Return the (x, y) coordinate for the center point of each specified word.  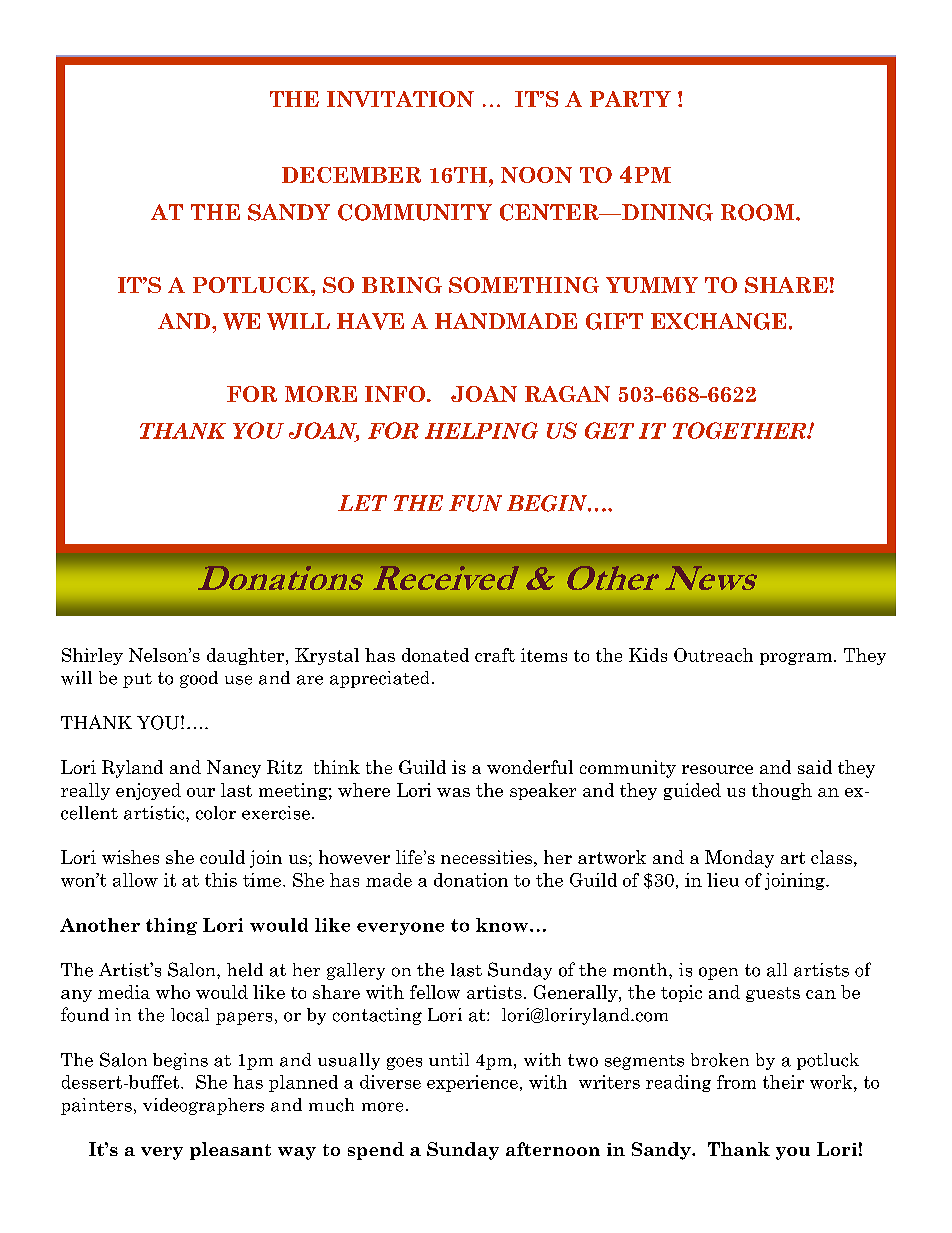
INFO (395, 394)
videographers (203, 1106)
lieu (723, 880)
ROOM (759, 212)
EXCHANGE (718, 321)
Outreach (713, 655)
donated (435, 655)
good (199, 679)
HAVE (370, 321)
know (502, 925)
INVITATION (400, 99)
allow (135, 880)
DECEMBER (351, 175)
